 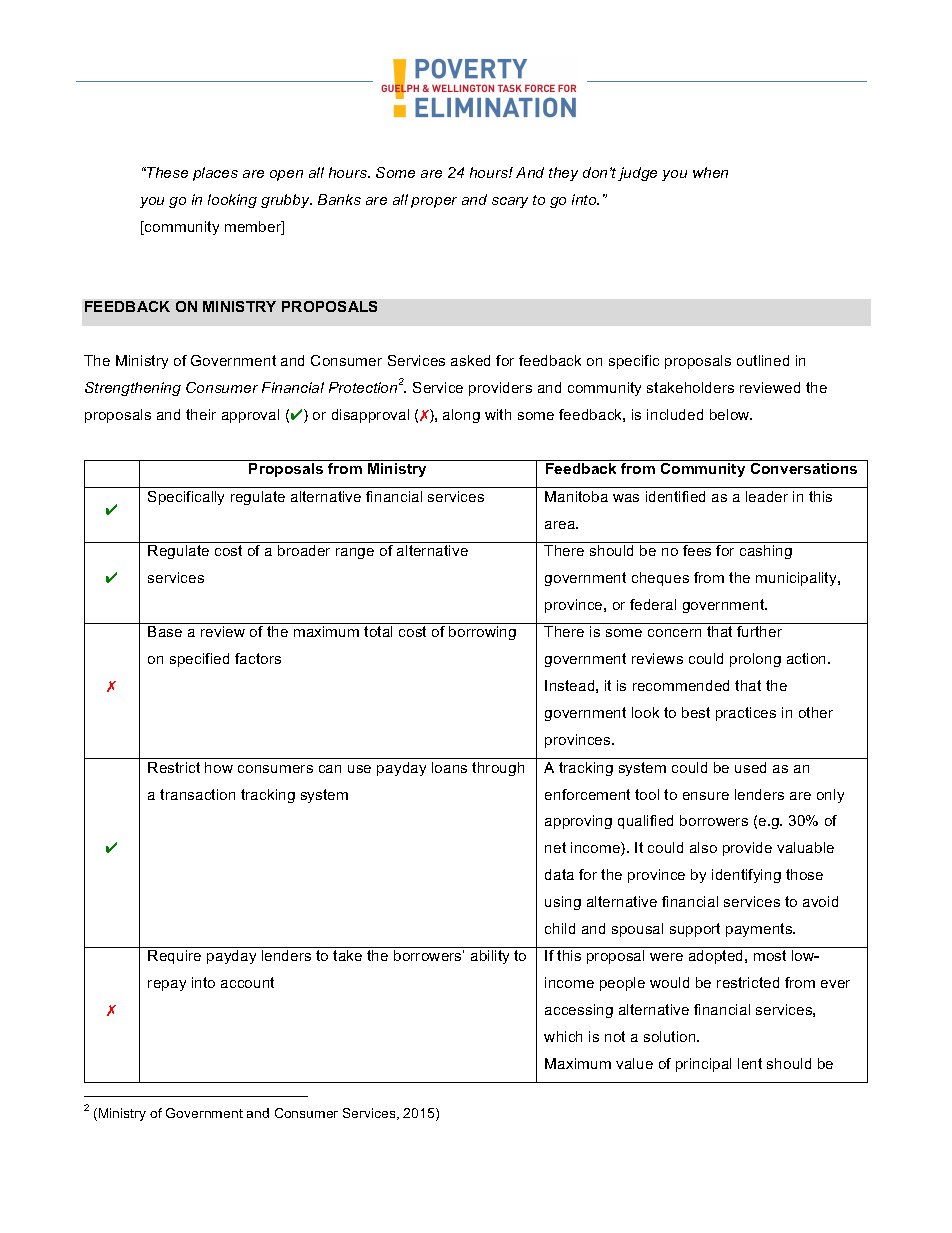 What do you see at coordinates (482, 633) in the document?
I see `borrowing` at bounding box center [482, 633].
